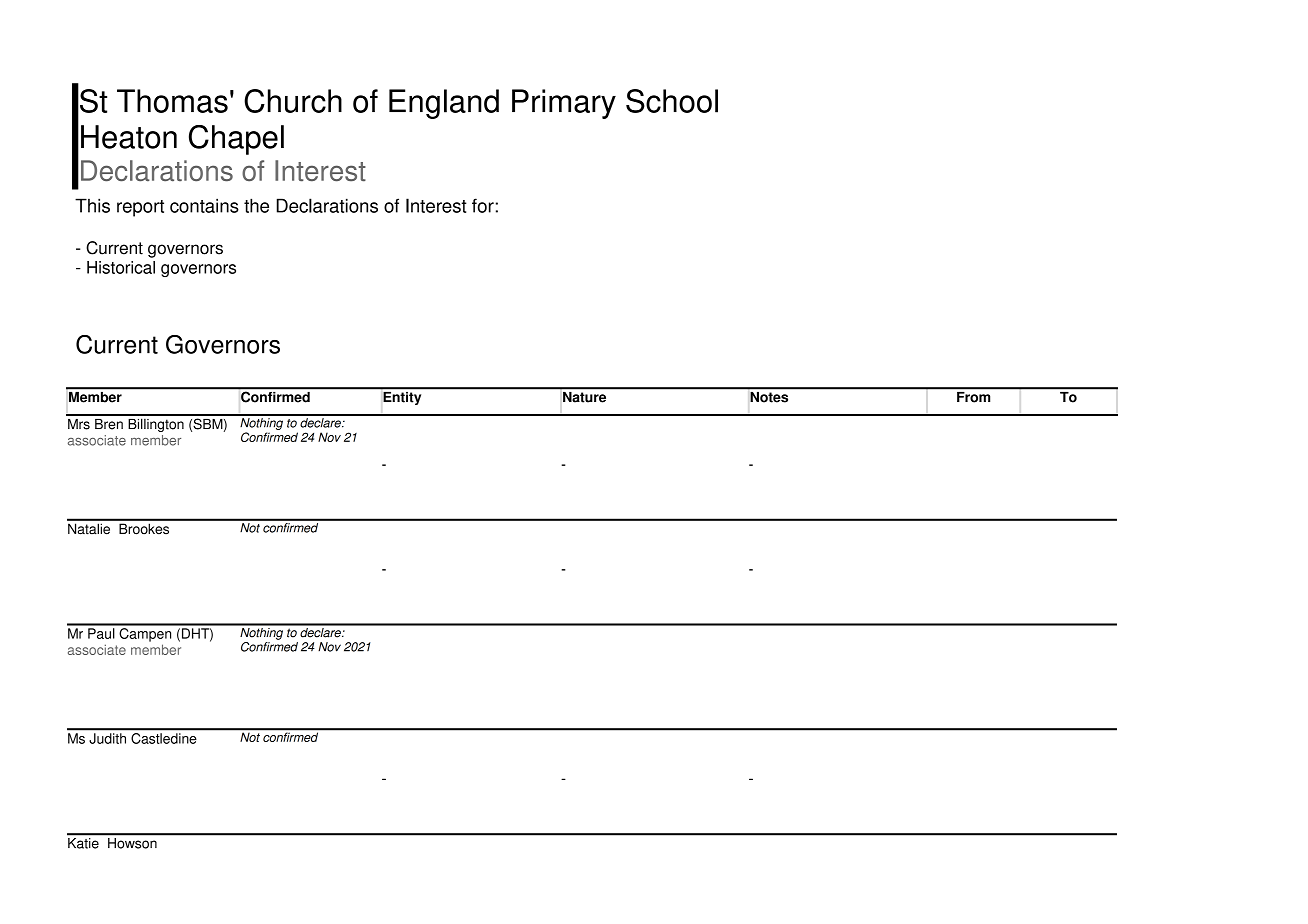  What do you see at coordinates (483, 205) in the image?
I see `for` at bounding box center [483, 205].
